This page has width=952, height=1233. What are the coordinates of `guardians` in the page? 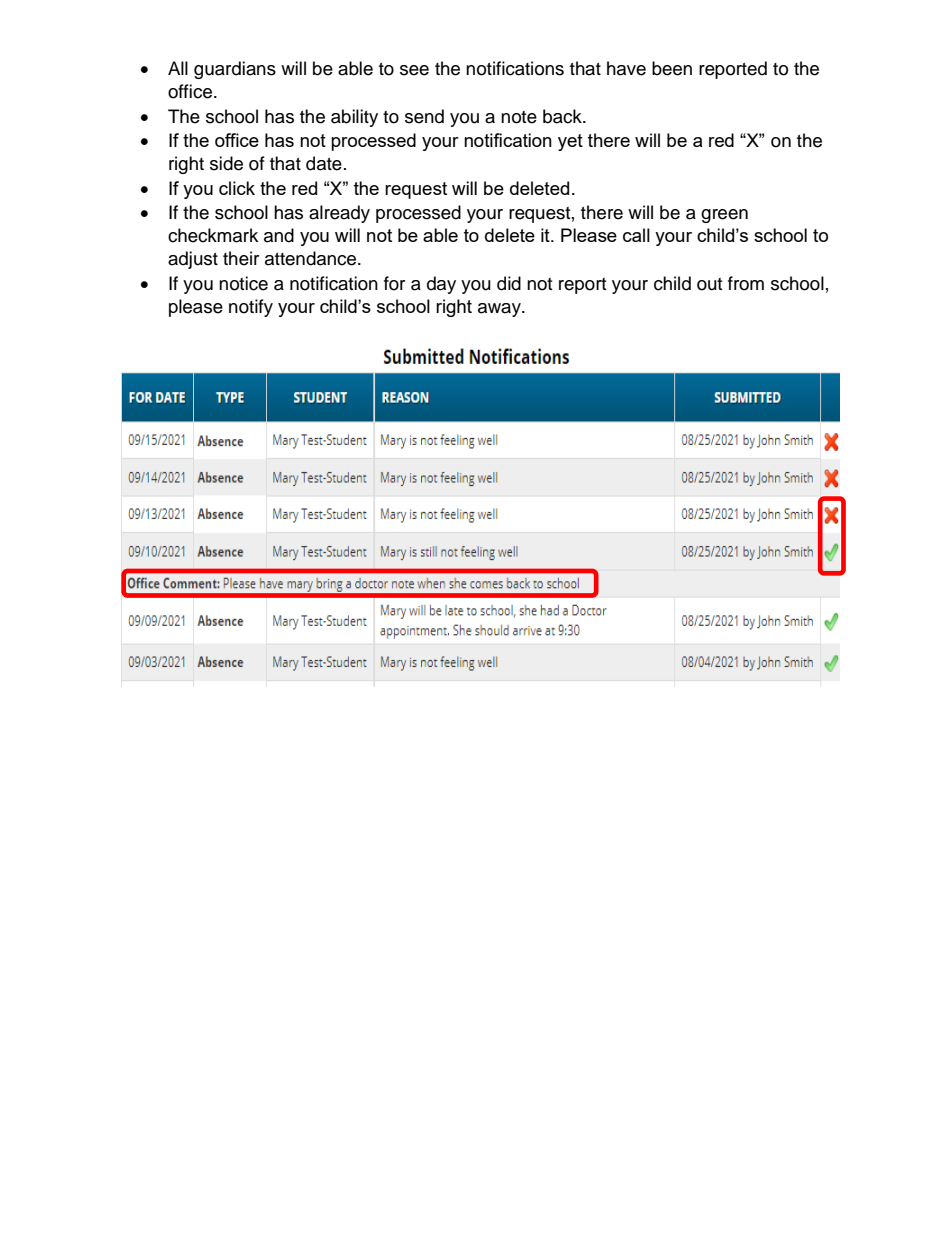 It's located at (235, 70).
